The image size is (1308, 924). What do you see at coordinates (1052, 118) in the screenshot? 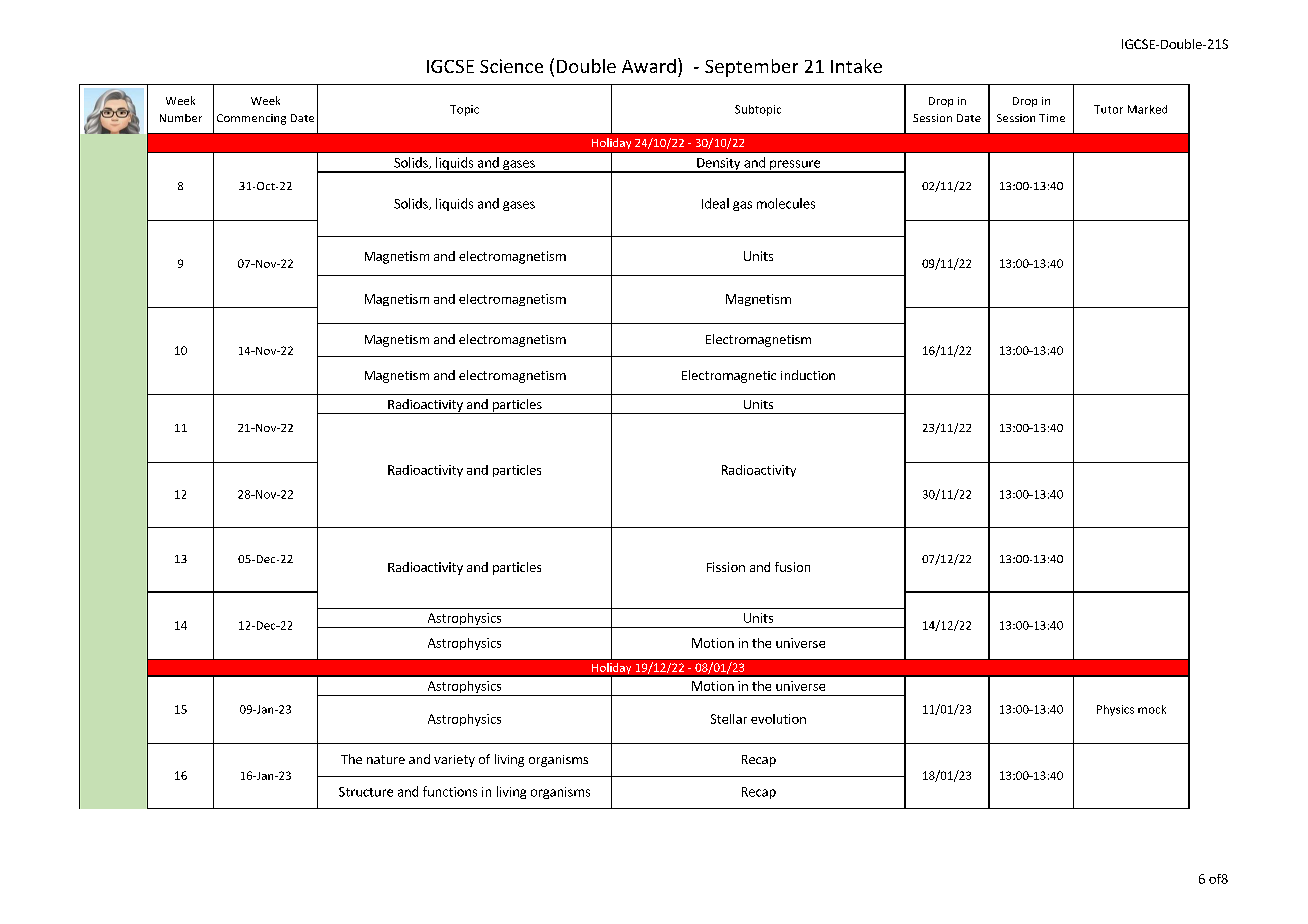
I see `Time` at bounding box center [1052, 118].
